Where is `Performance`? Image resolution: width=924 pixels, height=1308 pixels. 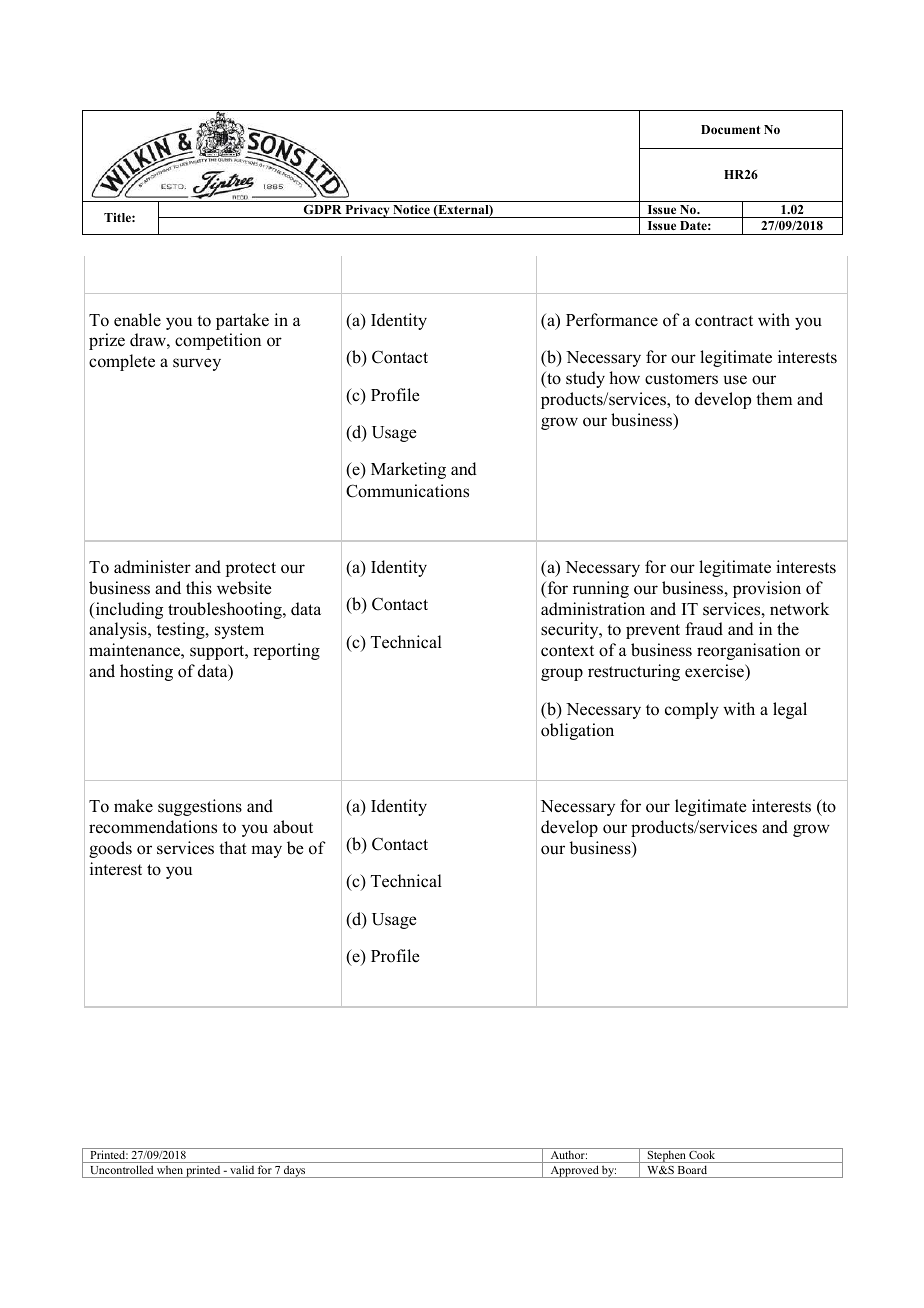
Performance is located at coordinates (612, 320).
